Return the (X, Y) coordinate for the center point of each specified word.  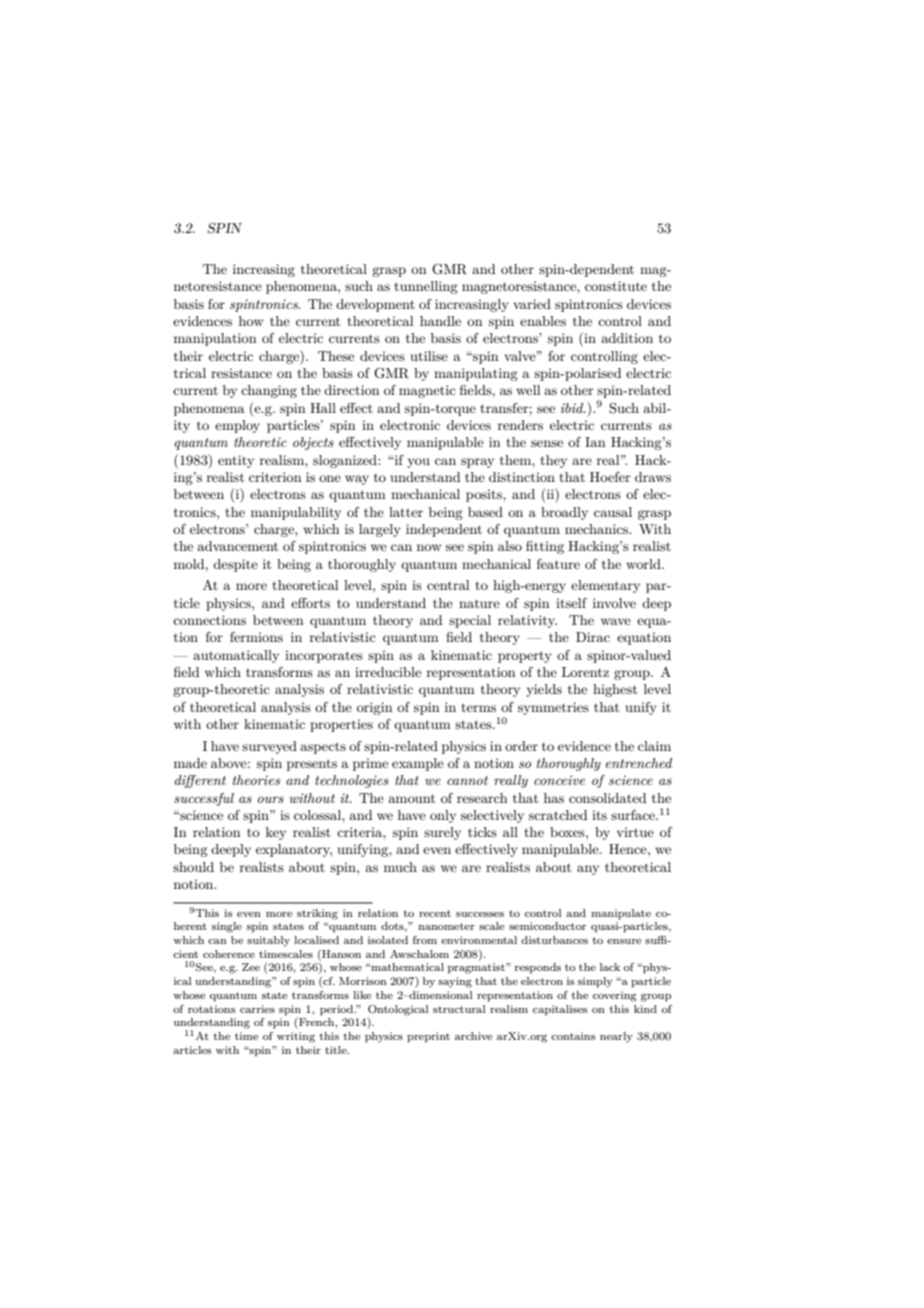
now (429, 547)
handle (440, 321)
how (251, 321)
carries (257, 1009)
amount (411, 798)
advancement (237, 546)
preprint (428, 1037)
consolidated (607, 798)
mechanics (598, 529)
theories (256, 780)
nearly (616, 1037)
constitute (616, 286)
